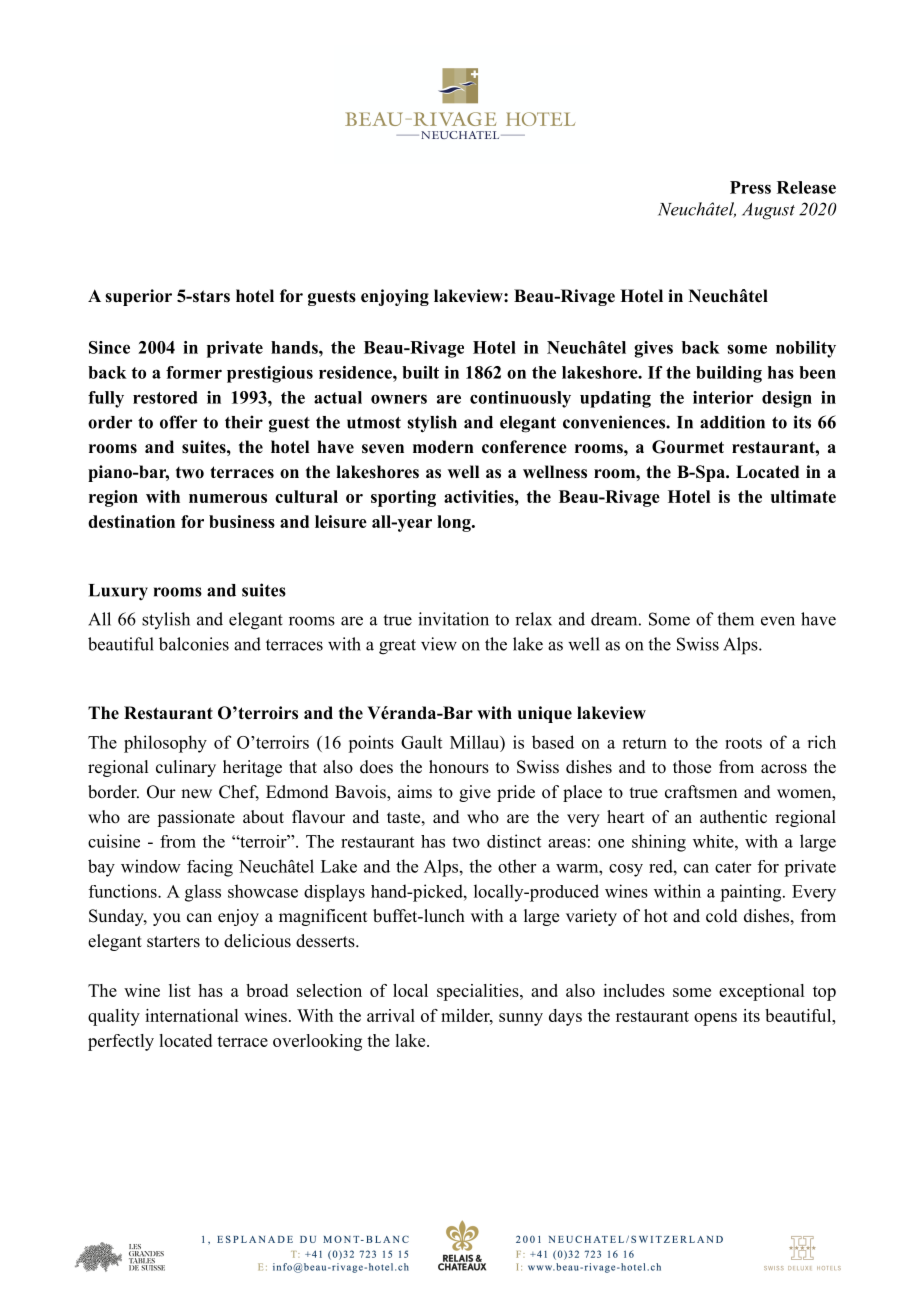 The width and height of the screenshot is (924, 1308). Describe the element at coordinates (191, 1015) in the screenshot. I see `international` at that location.
